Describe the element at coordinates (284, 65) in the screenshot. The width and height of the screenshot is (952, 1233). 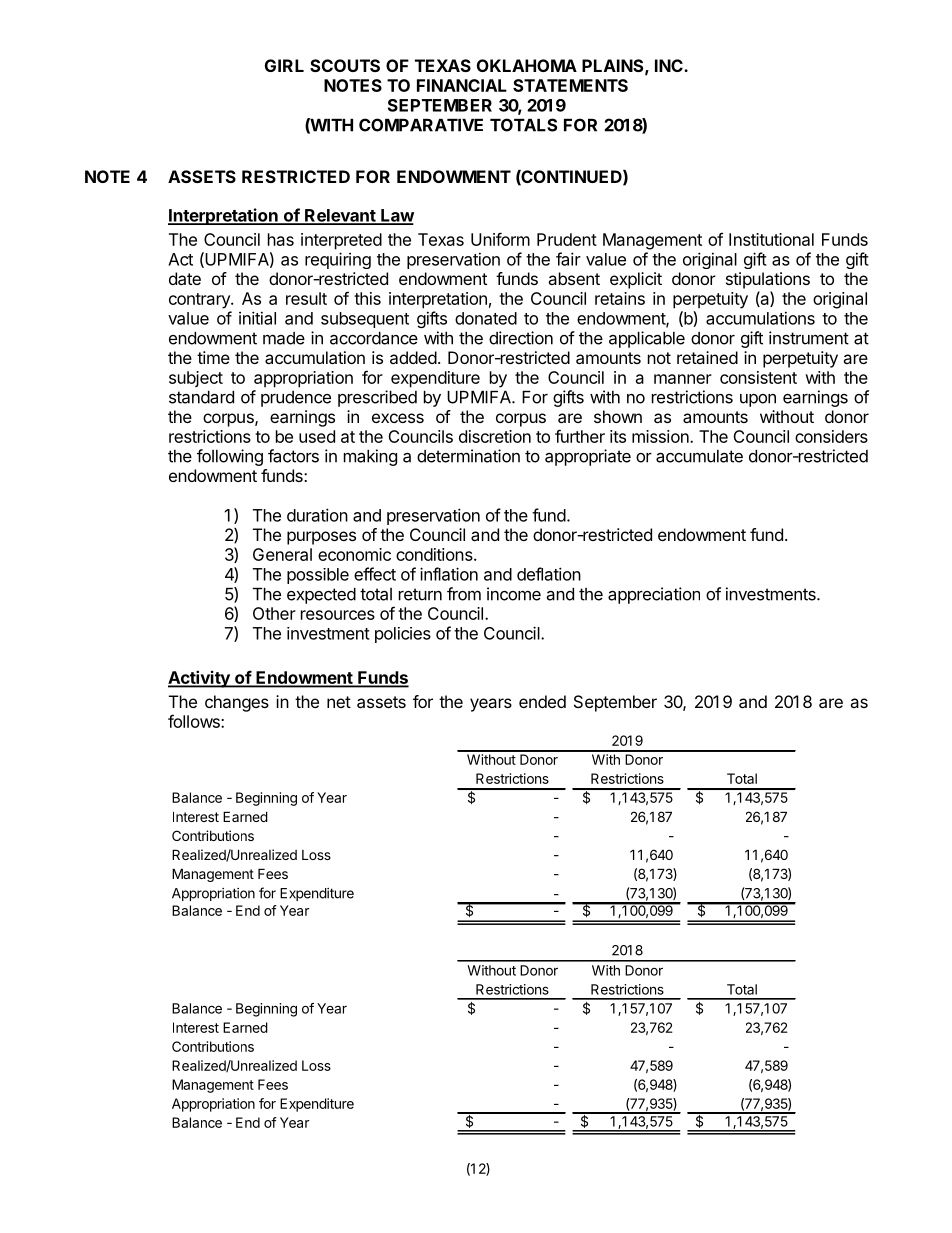
I see `GIRL` at that location.
